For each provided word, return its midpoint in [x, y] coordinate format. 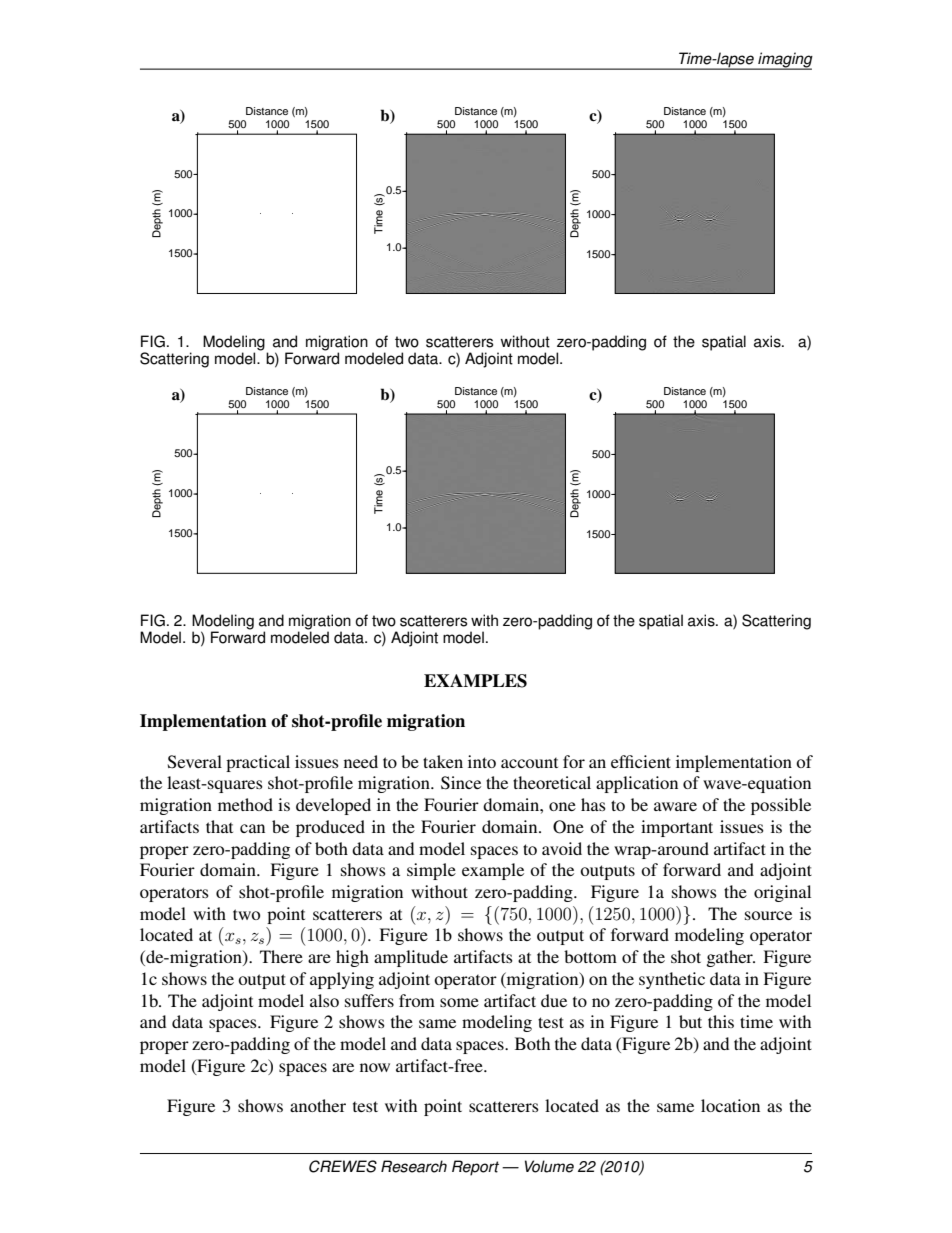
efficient [641, 761]
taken [443, 761]
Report [475, 1168]
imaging [784, 60]
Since [461, 783]
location [730, 1105]
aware [675, 806]
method [245, 804]
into [482, 761]
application [637, 784]
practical [258, 763]
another [318, 1105]
